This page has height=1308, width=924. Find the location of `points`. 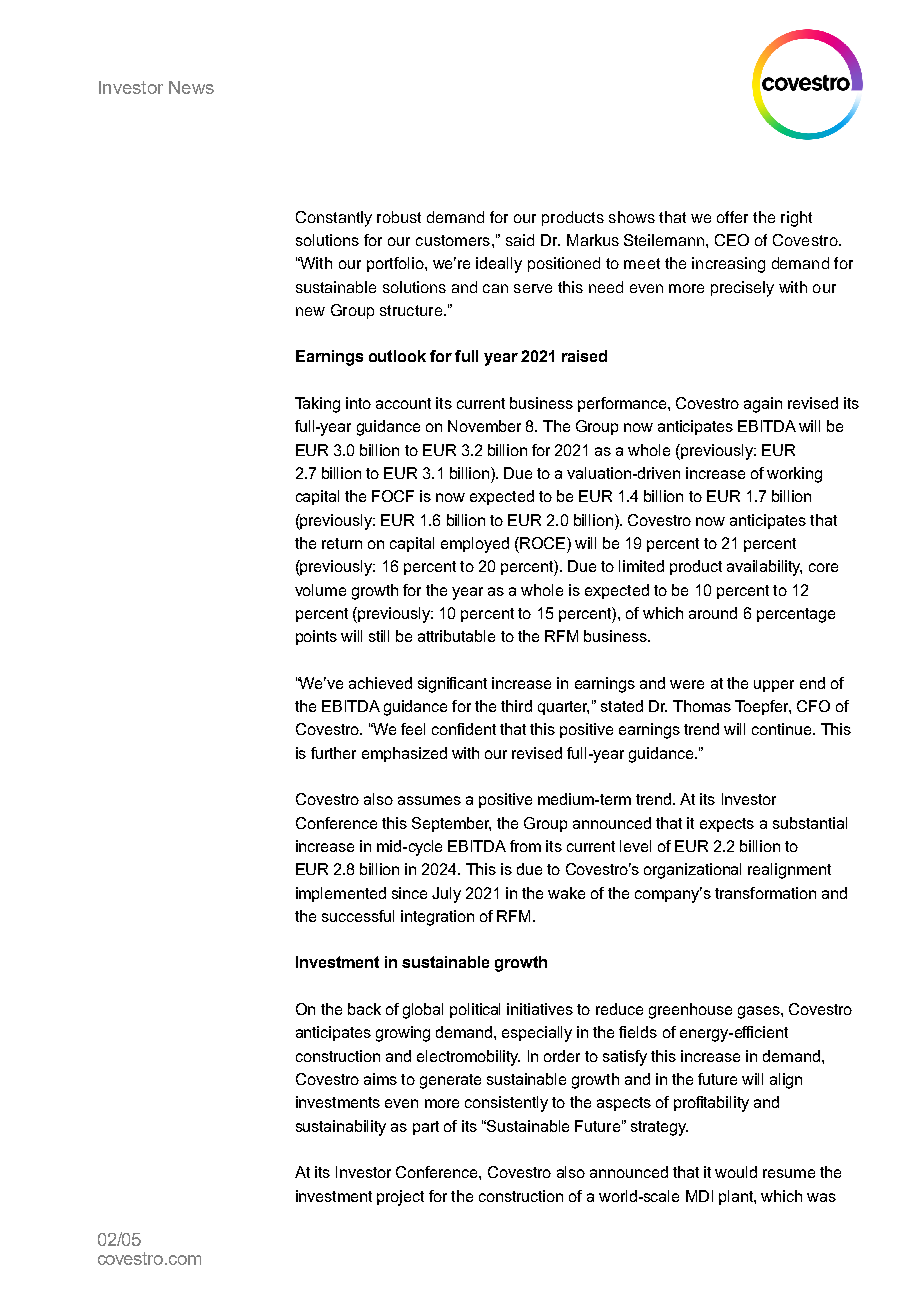

points is located at coordinates (316, 637).
